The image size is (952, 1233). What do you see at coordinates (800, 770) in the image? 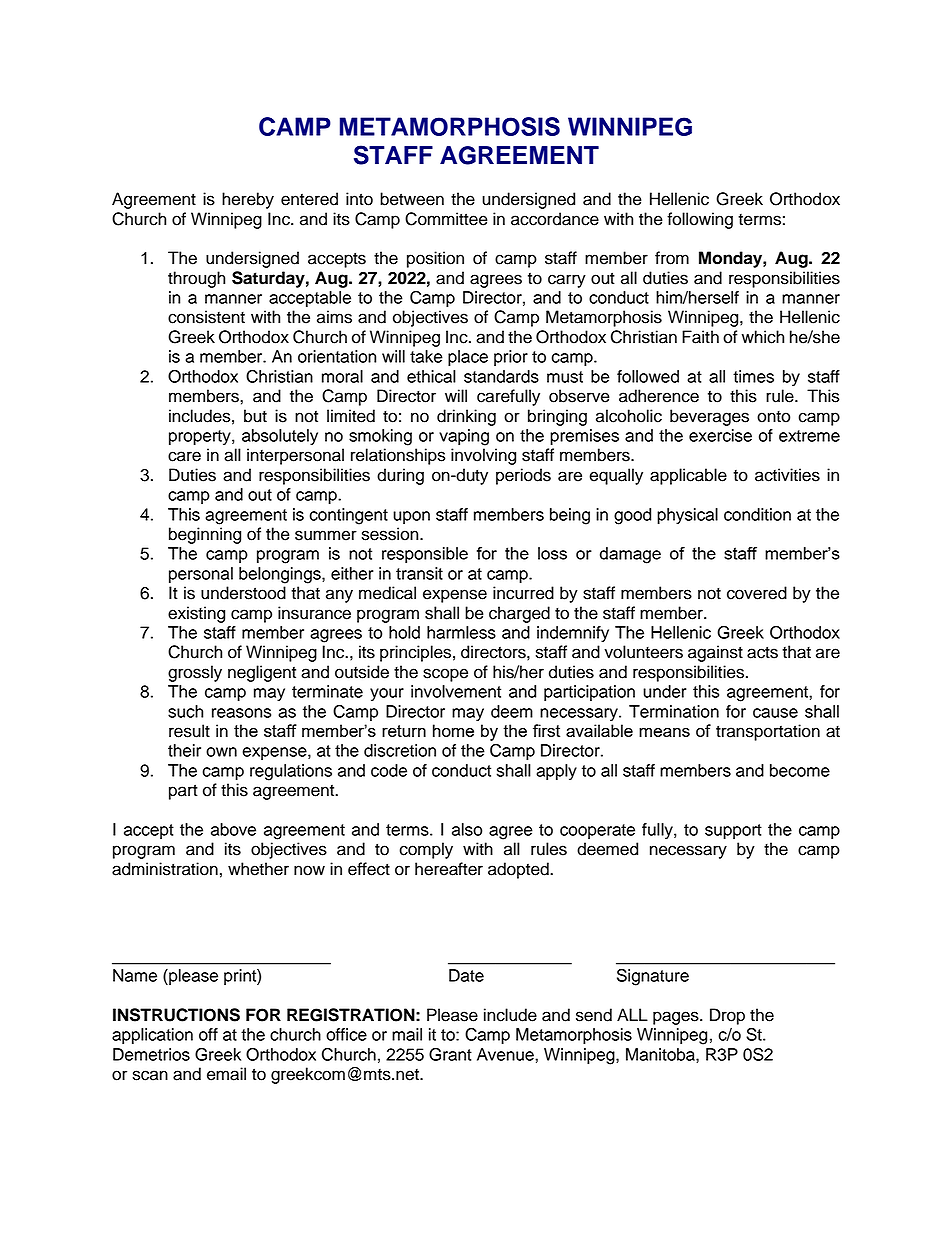
I see `become` at bounding box center [800, 770].
